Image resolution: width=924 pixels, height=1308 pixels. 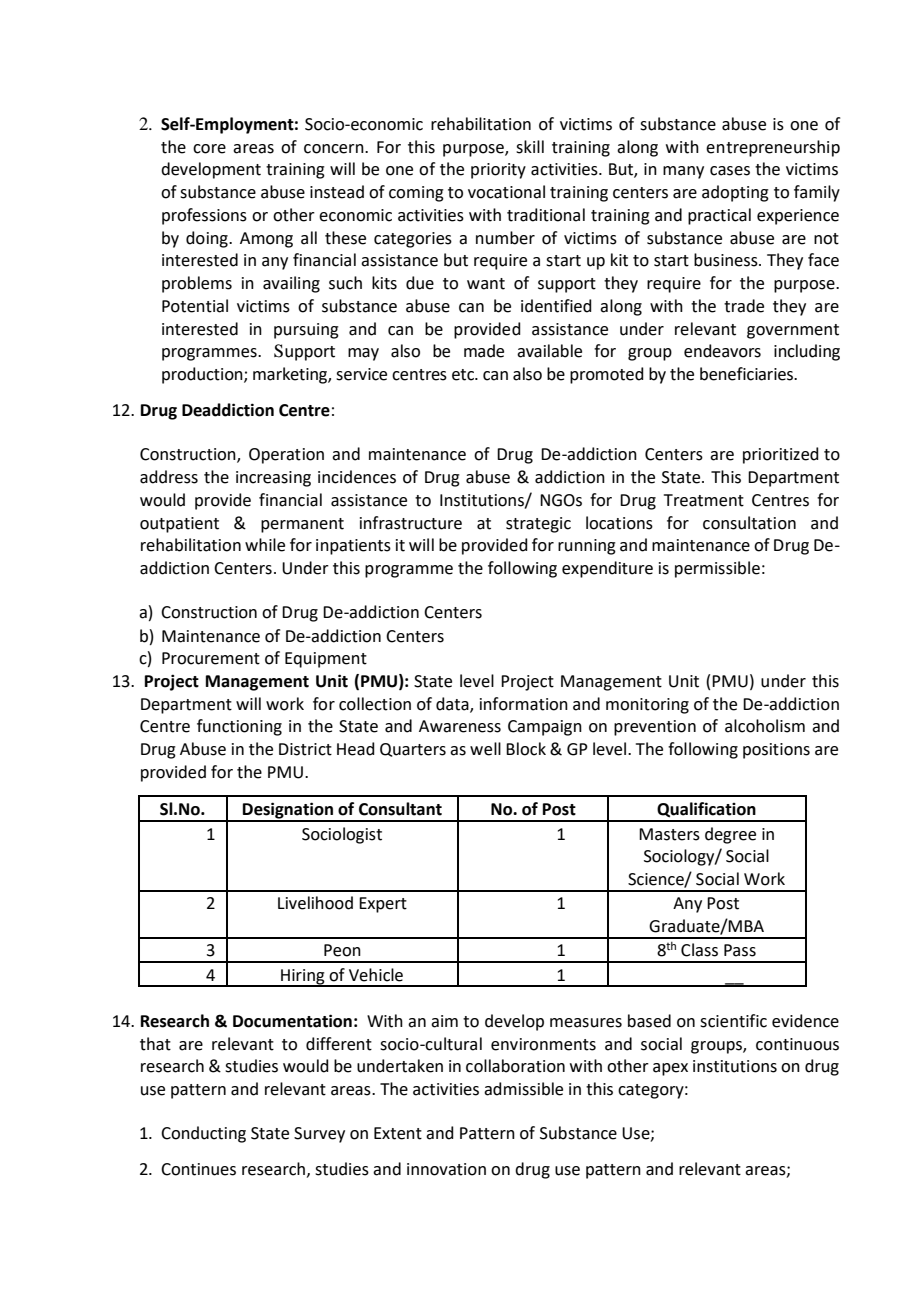 What do you see at coordinates (498, 171) in the document?
I see `priority` at bounding box center [498, 171].
